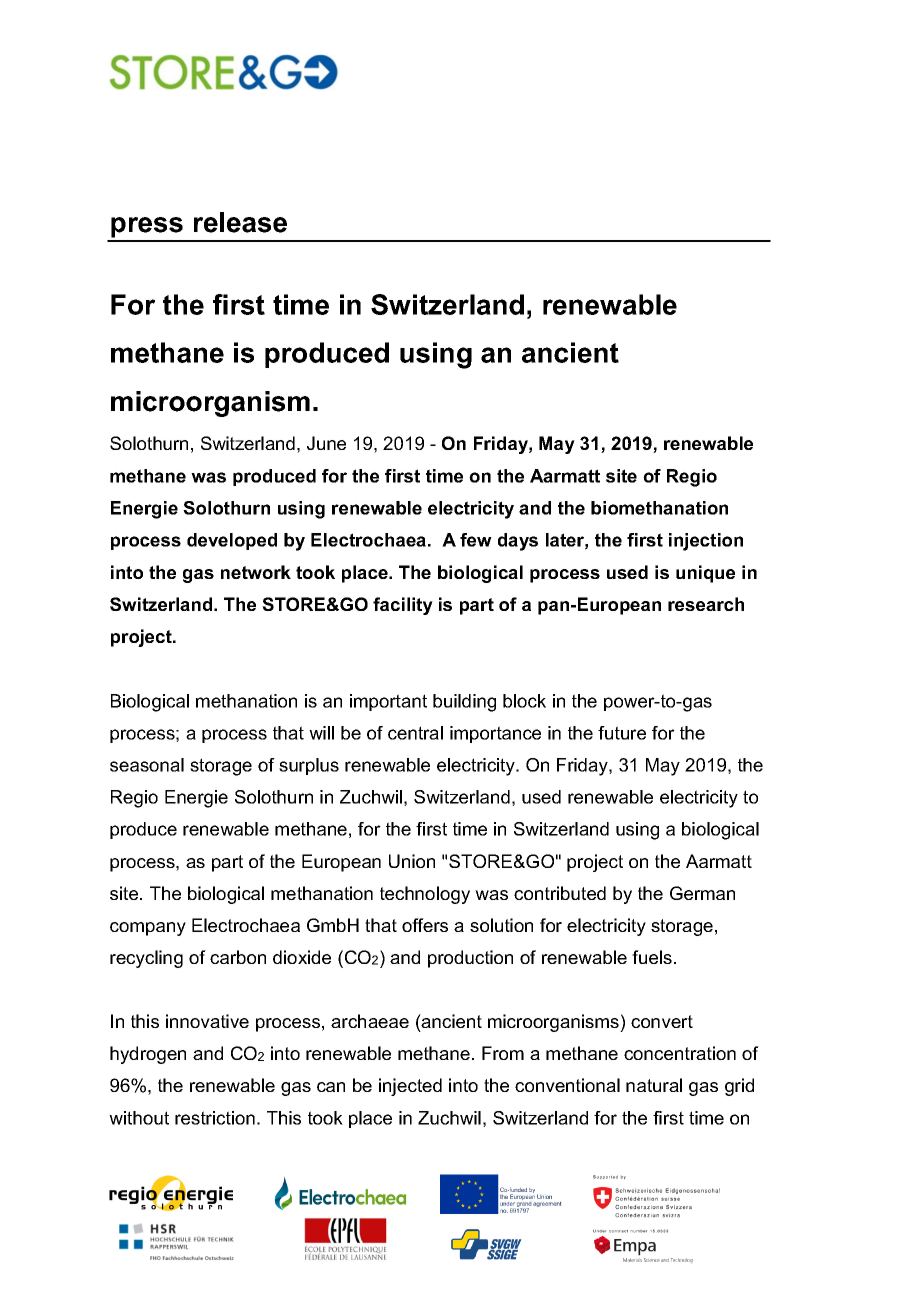 The height and width of the image is (1308, 924). Describe the element at coordinates (706, 542) in the image. I see `injection` at that location.
